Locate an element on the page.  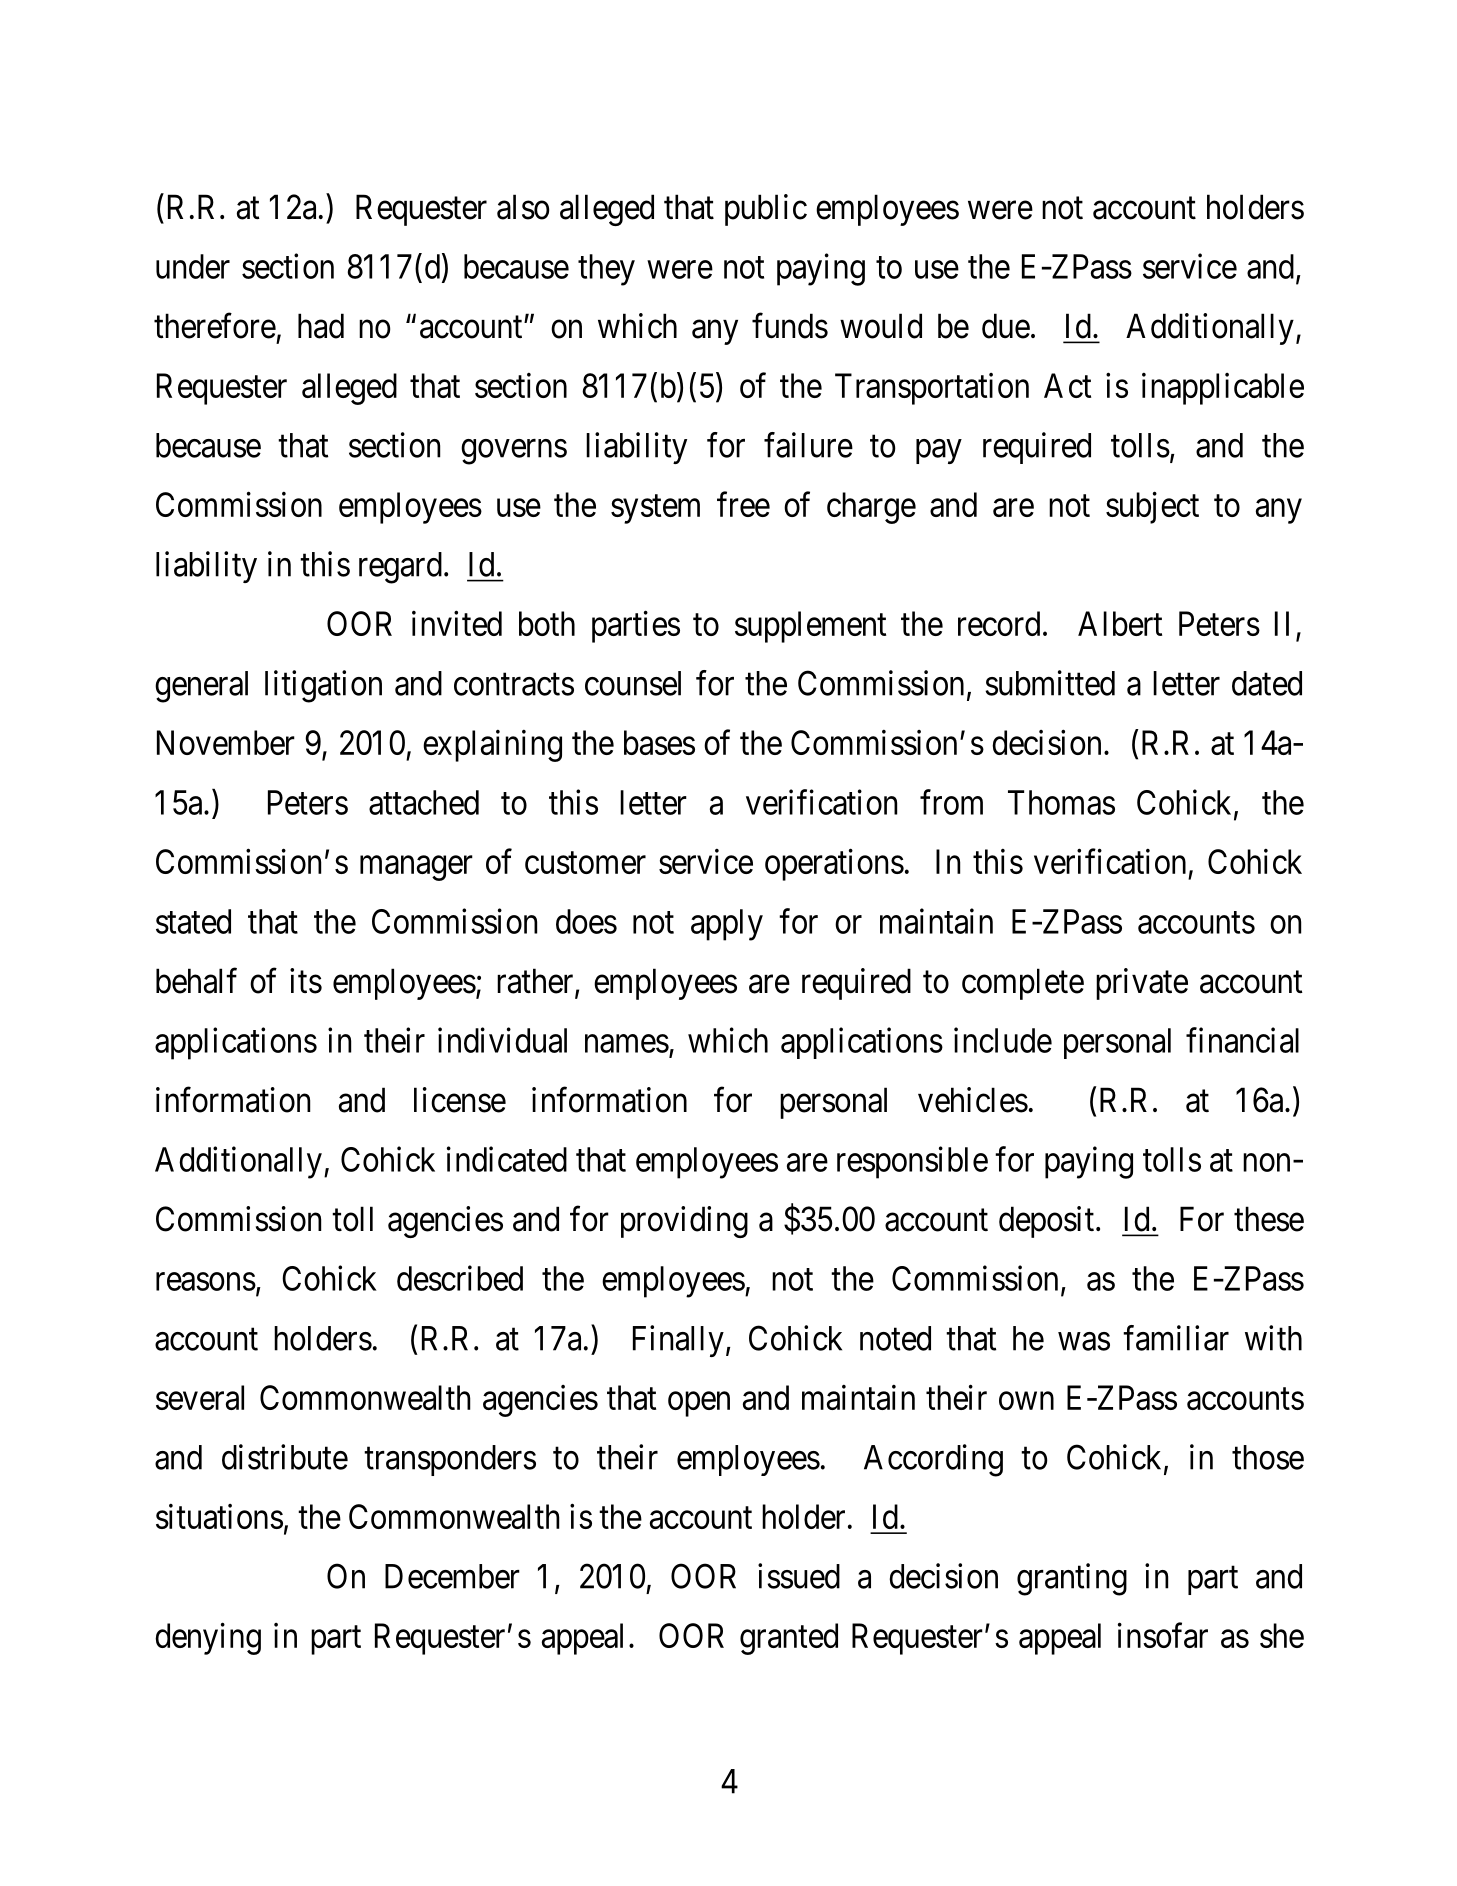
manager is located at coordinates (416, 868).
